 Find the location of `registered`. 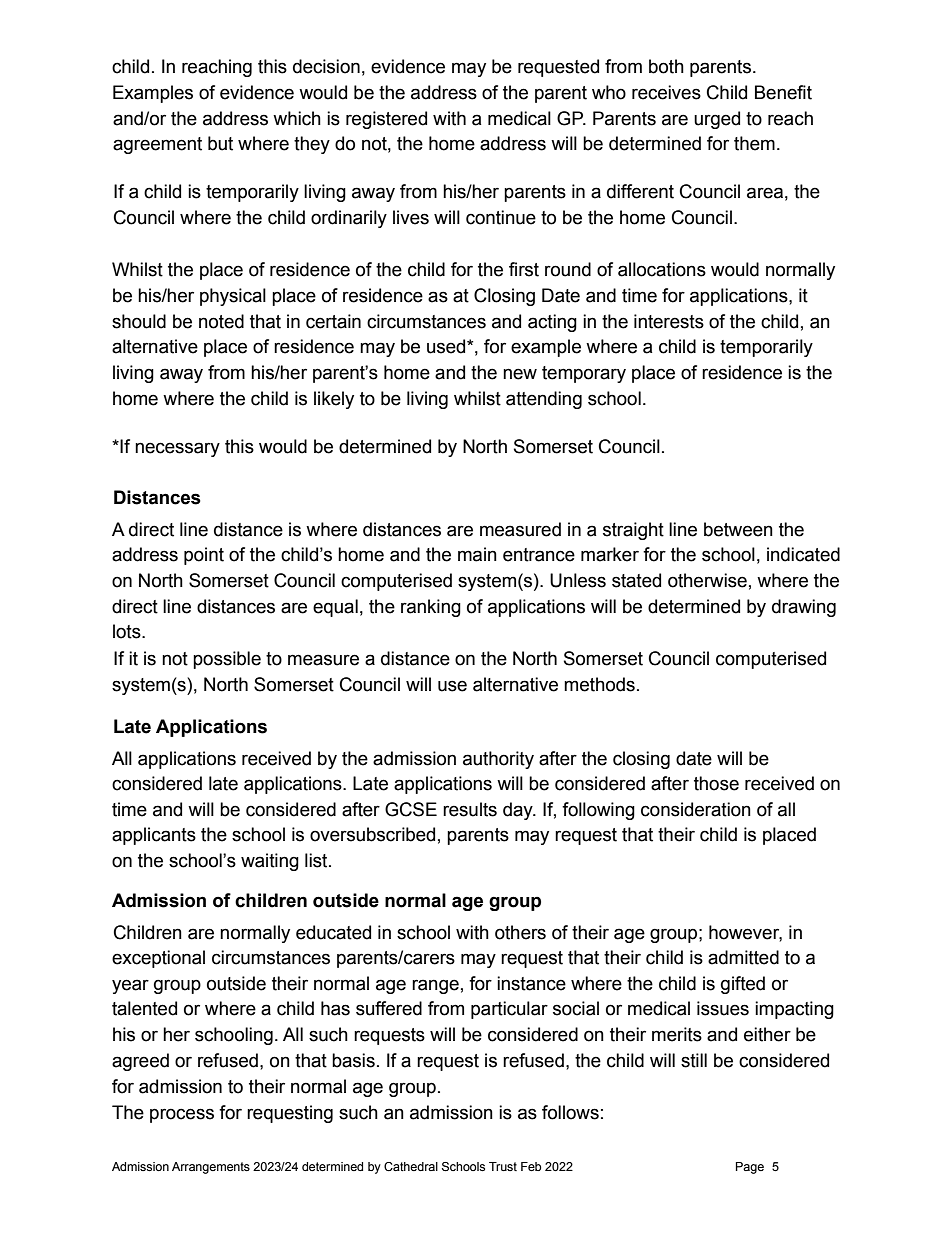

registered is located at coordinates (386, 120).
